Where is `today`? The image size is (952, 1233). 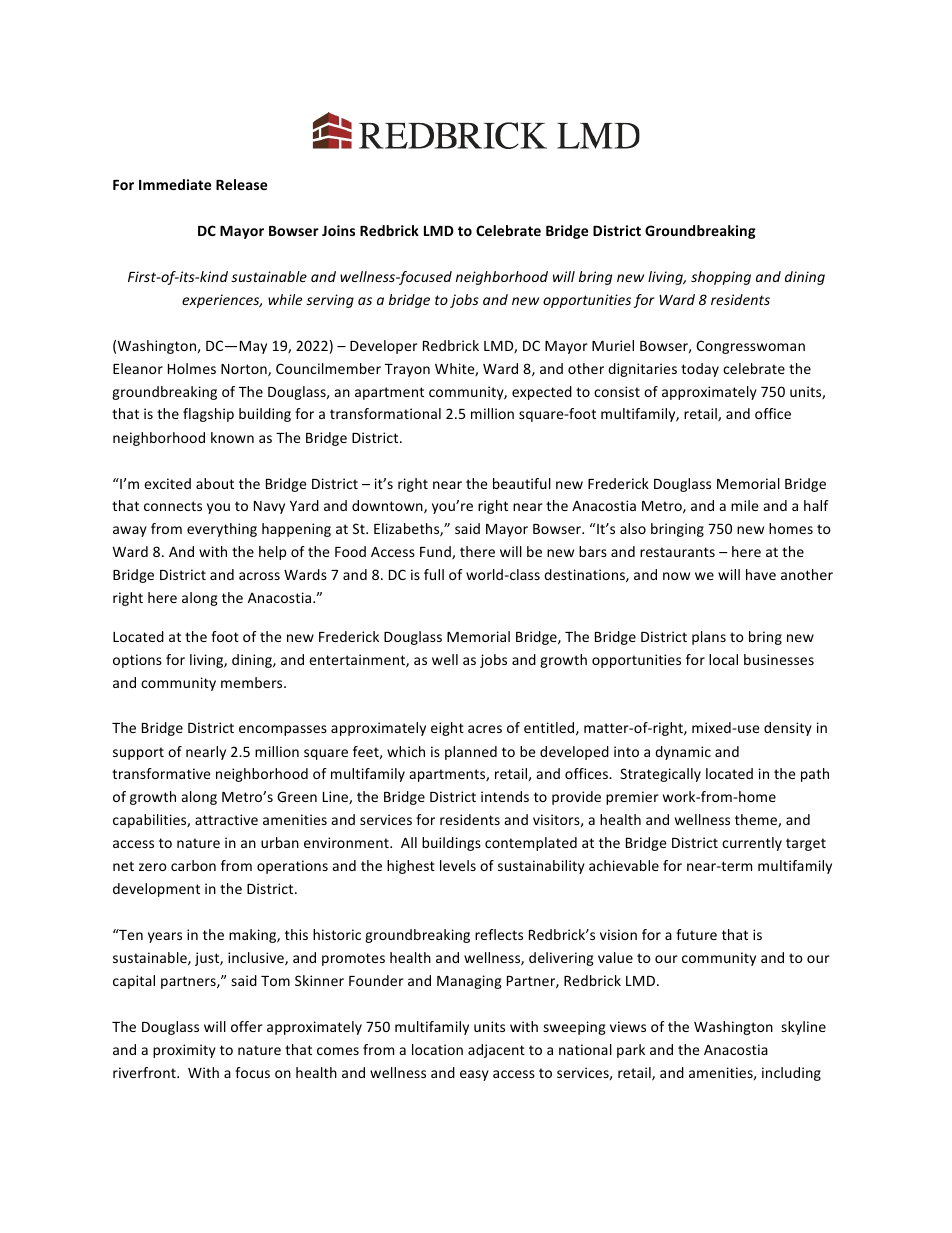 today is located at coordinates (700, 370).
